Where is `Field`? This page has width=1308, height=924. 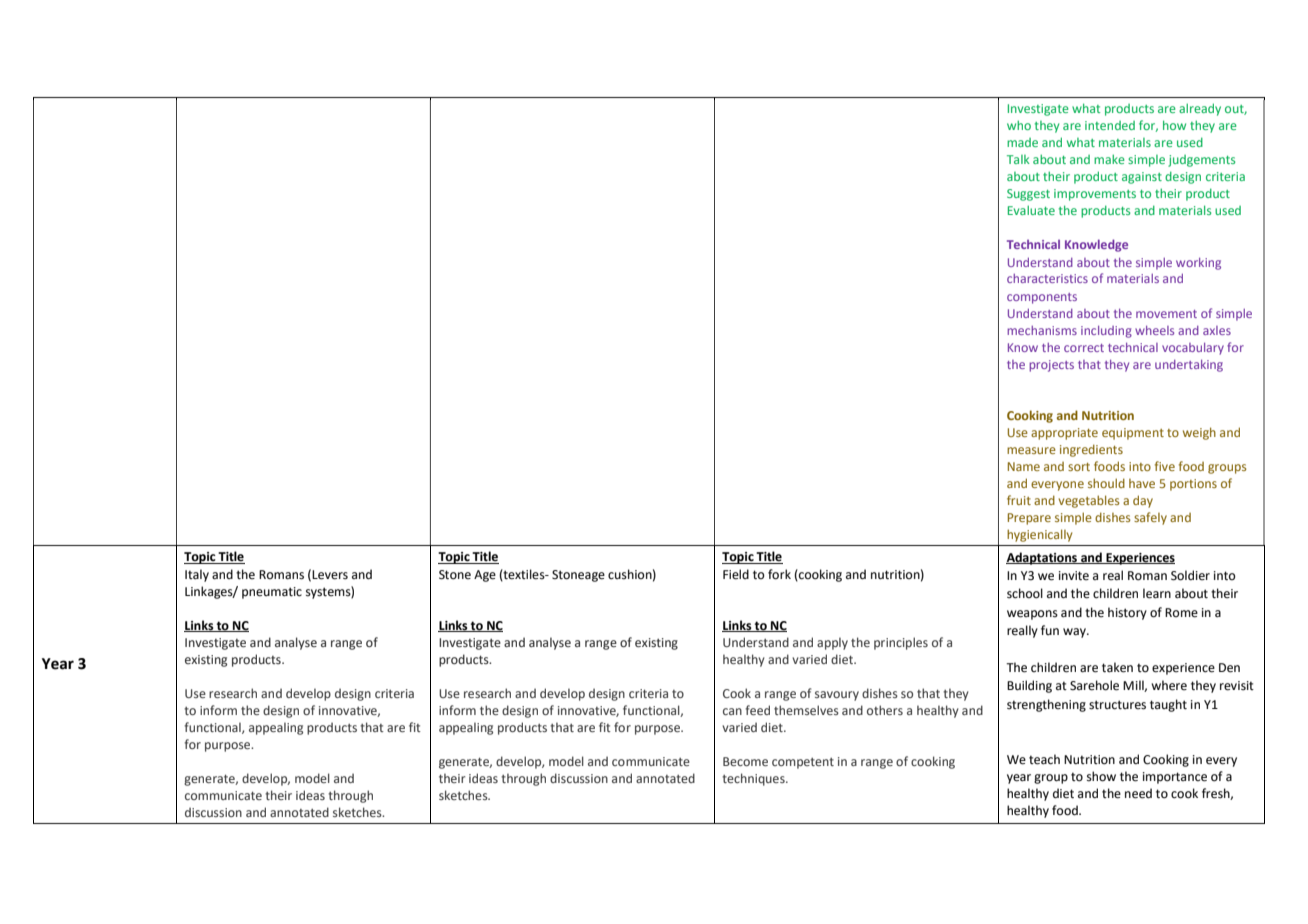
Field is located at coordinates (736, 574).
